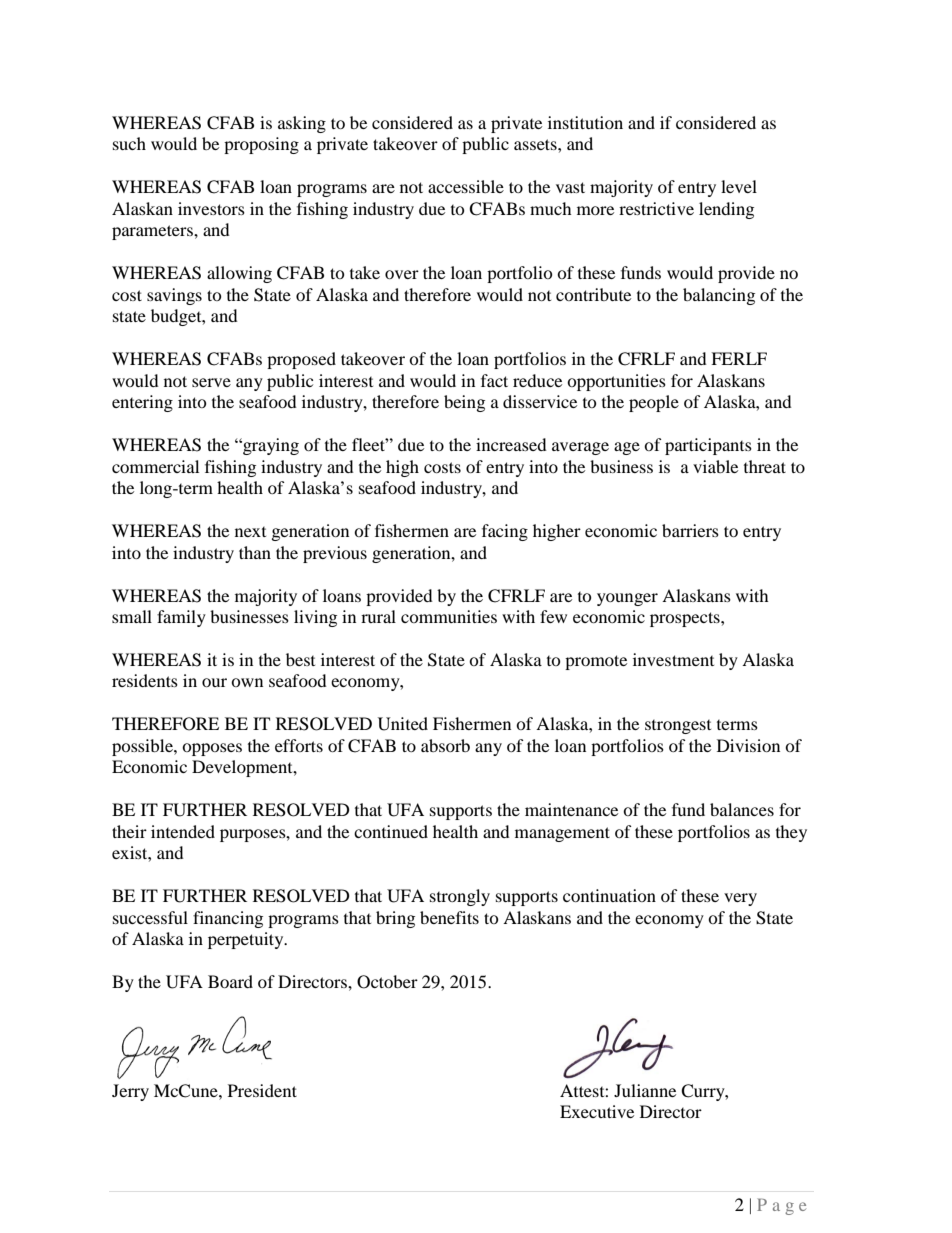  I want to click on Page, so click(781, 1206).
